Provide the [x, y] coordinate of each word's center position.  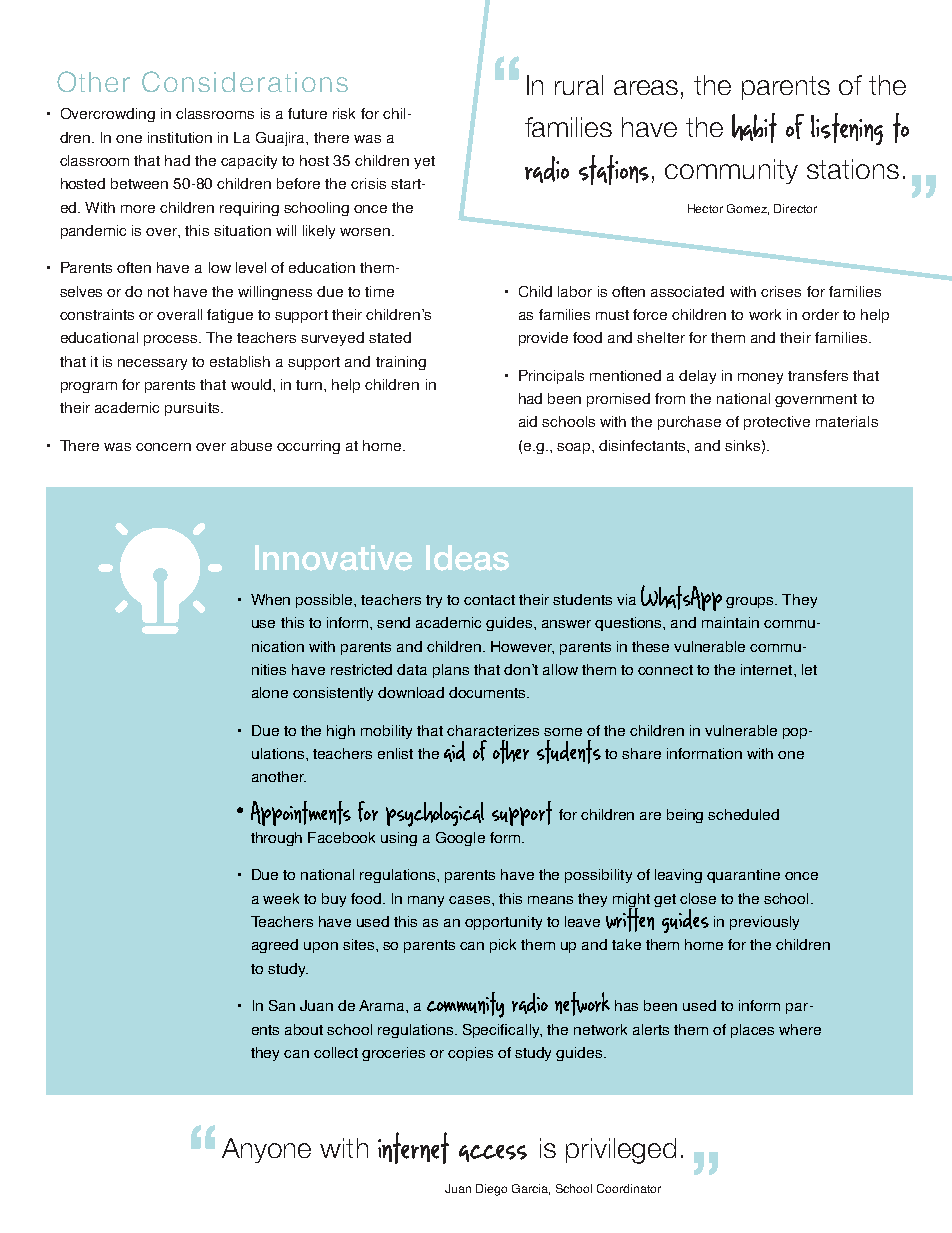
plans [451, 671]
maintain [730, 622]
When [270, 599]
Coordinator [629, 1188]
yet [424, 162]
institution [180, 137]
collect [336, 1052]
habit [754, 128]
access [493, 1153]
